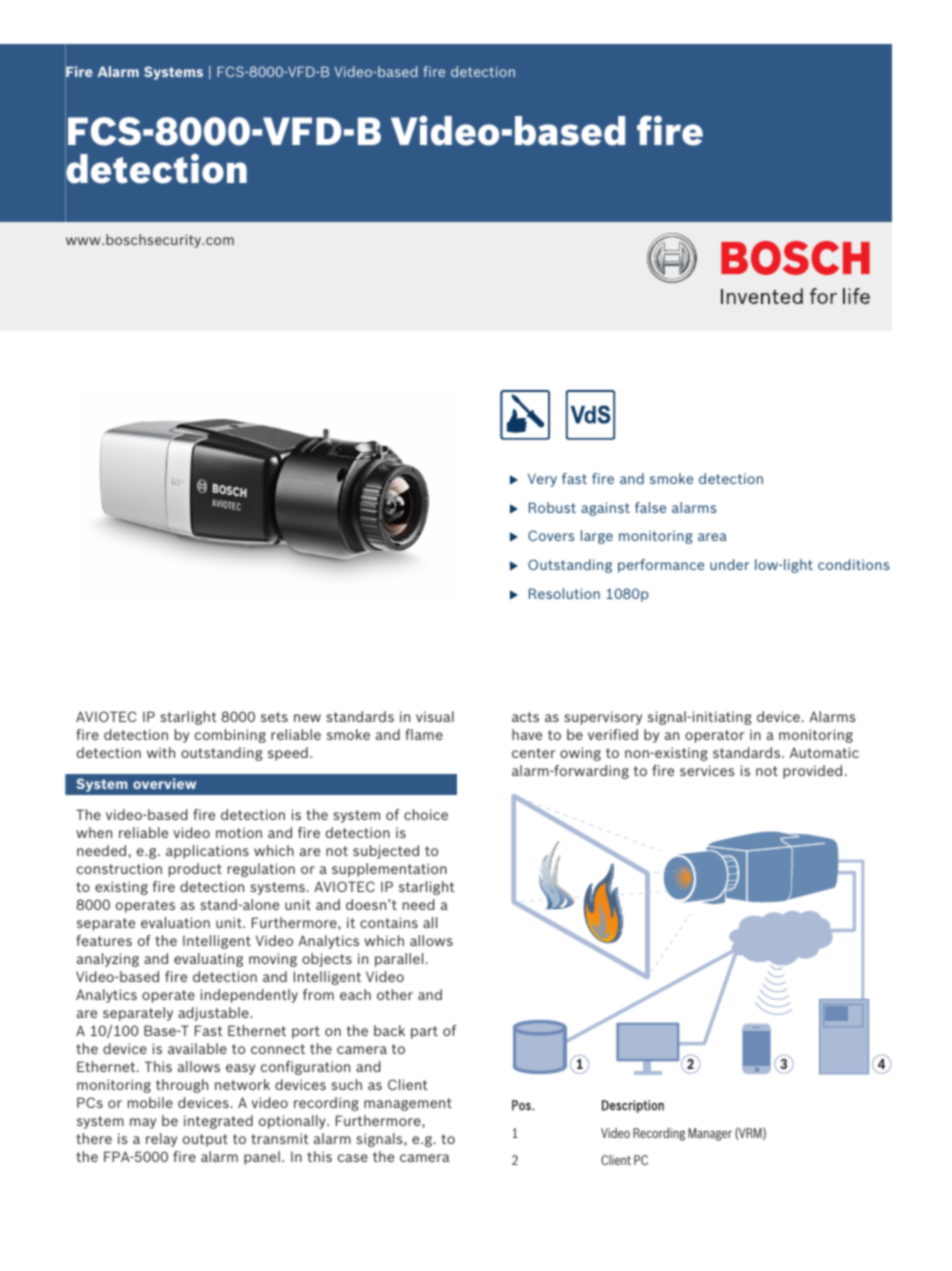  I want to click on Description, so click(633, 1106).
